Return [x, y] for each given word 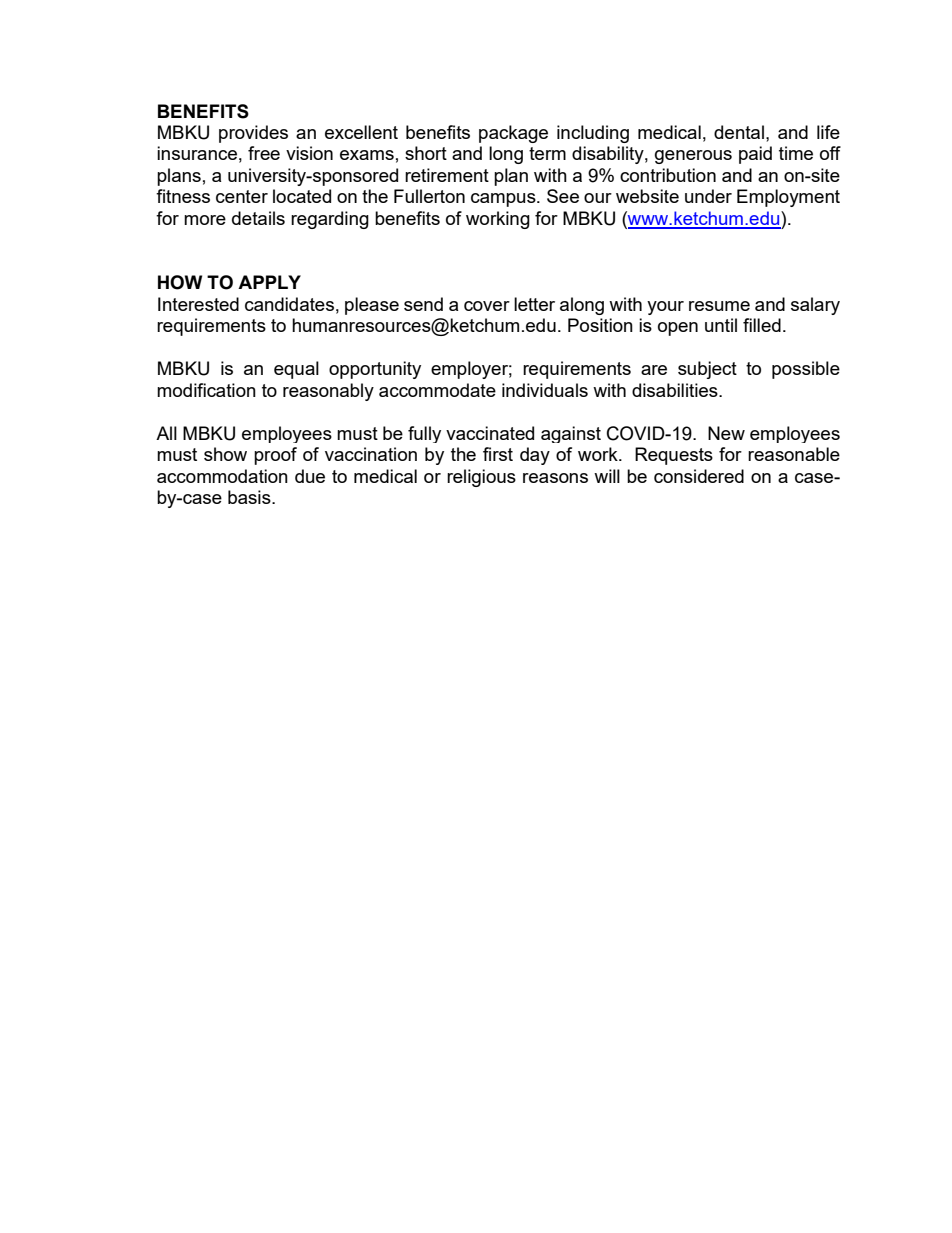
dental [739, 132]
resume [719, 306]
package [513, 134]
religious [481, 478]
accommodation [222, 476]
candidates [289, 304]
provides [253, 134]
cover [487, 306]
